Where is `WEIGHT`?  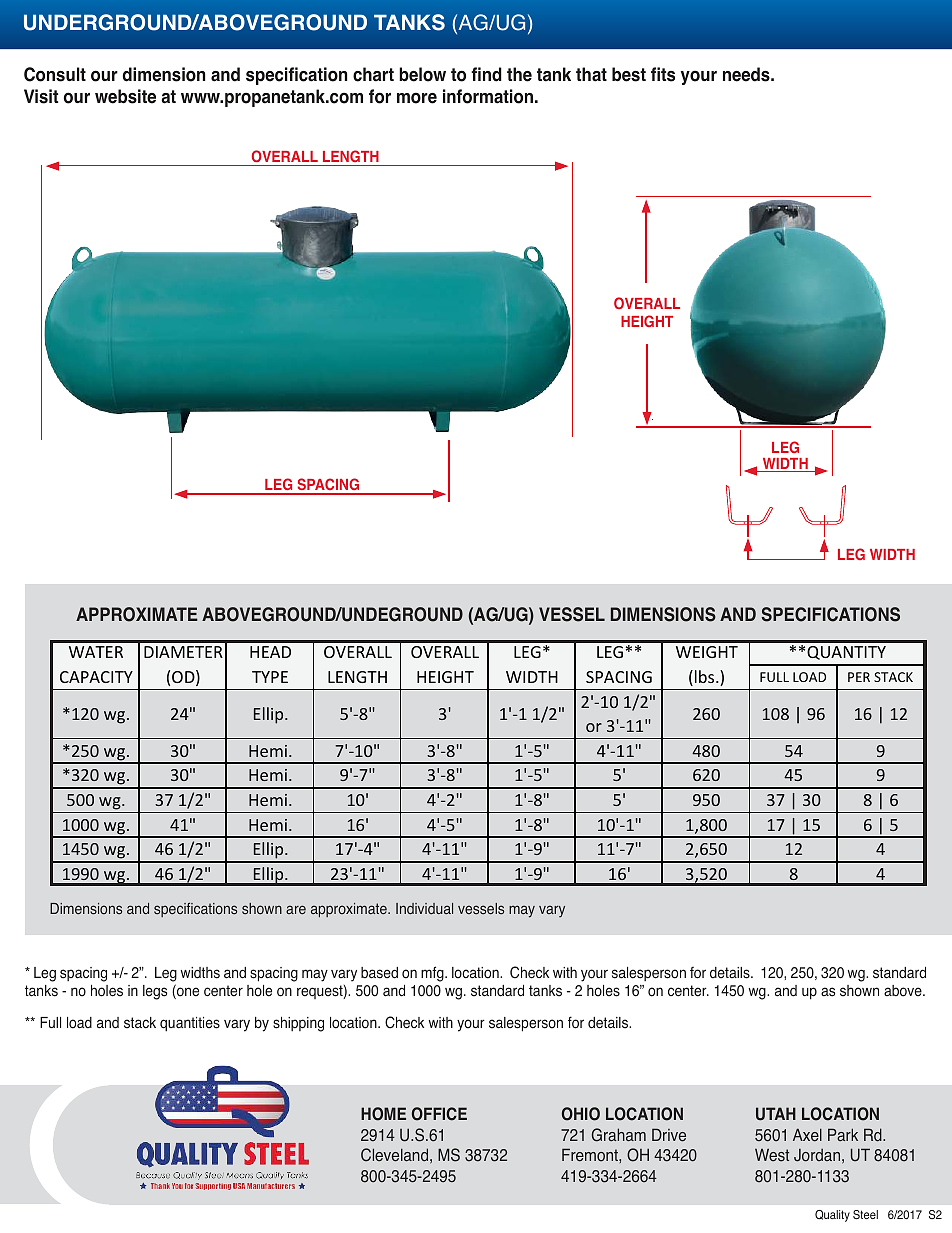 WEIGHT is located at coordinates (707, 652).
